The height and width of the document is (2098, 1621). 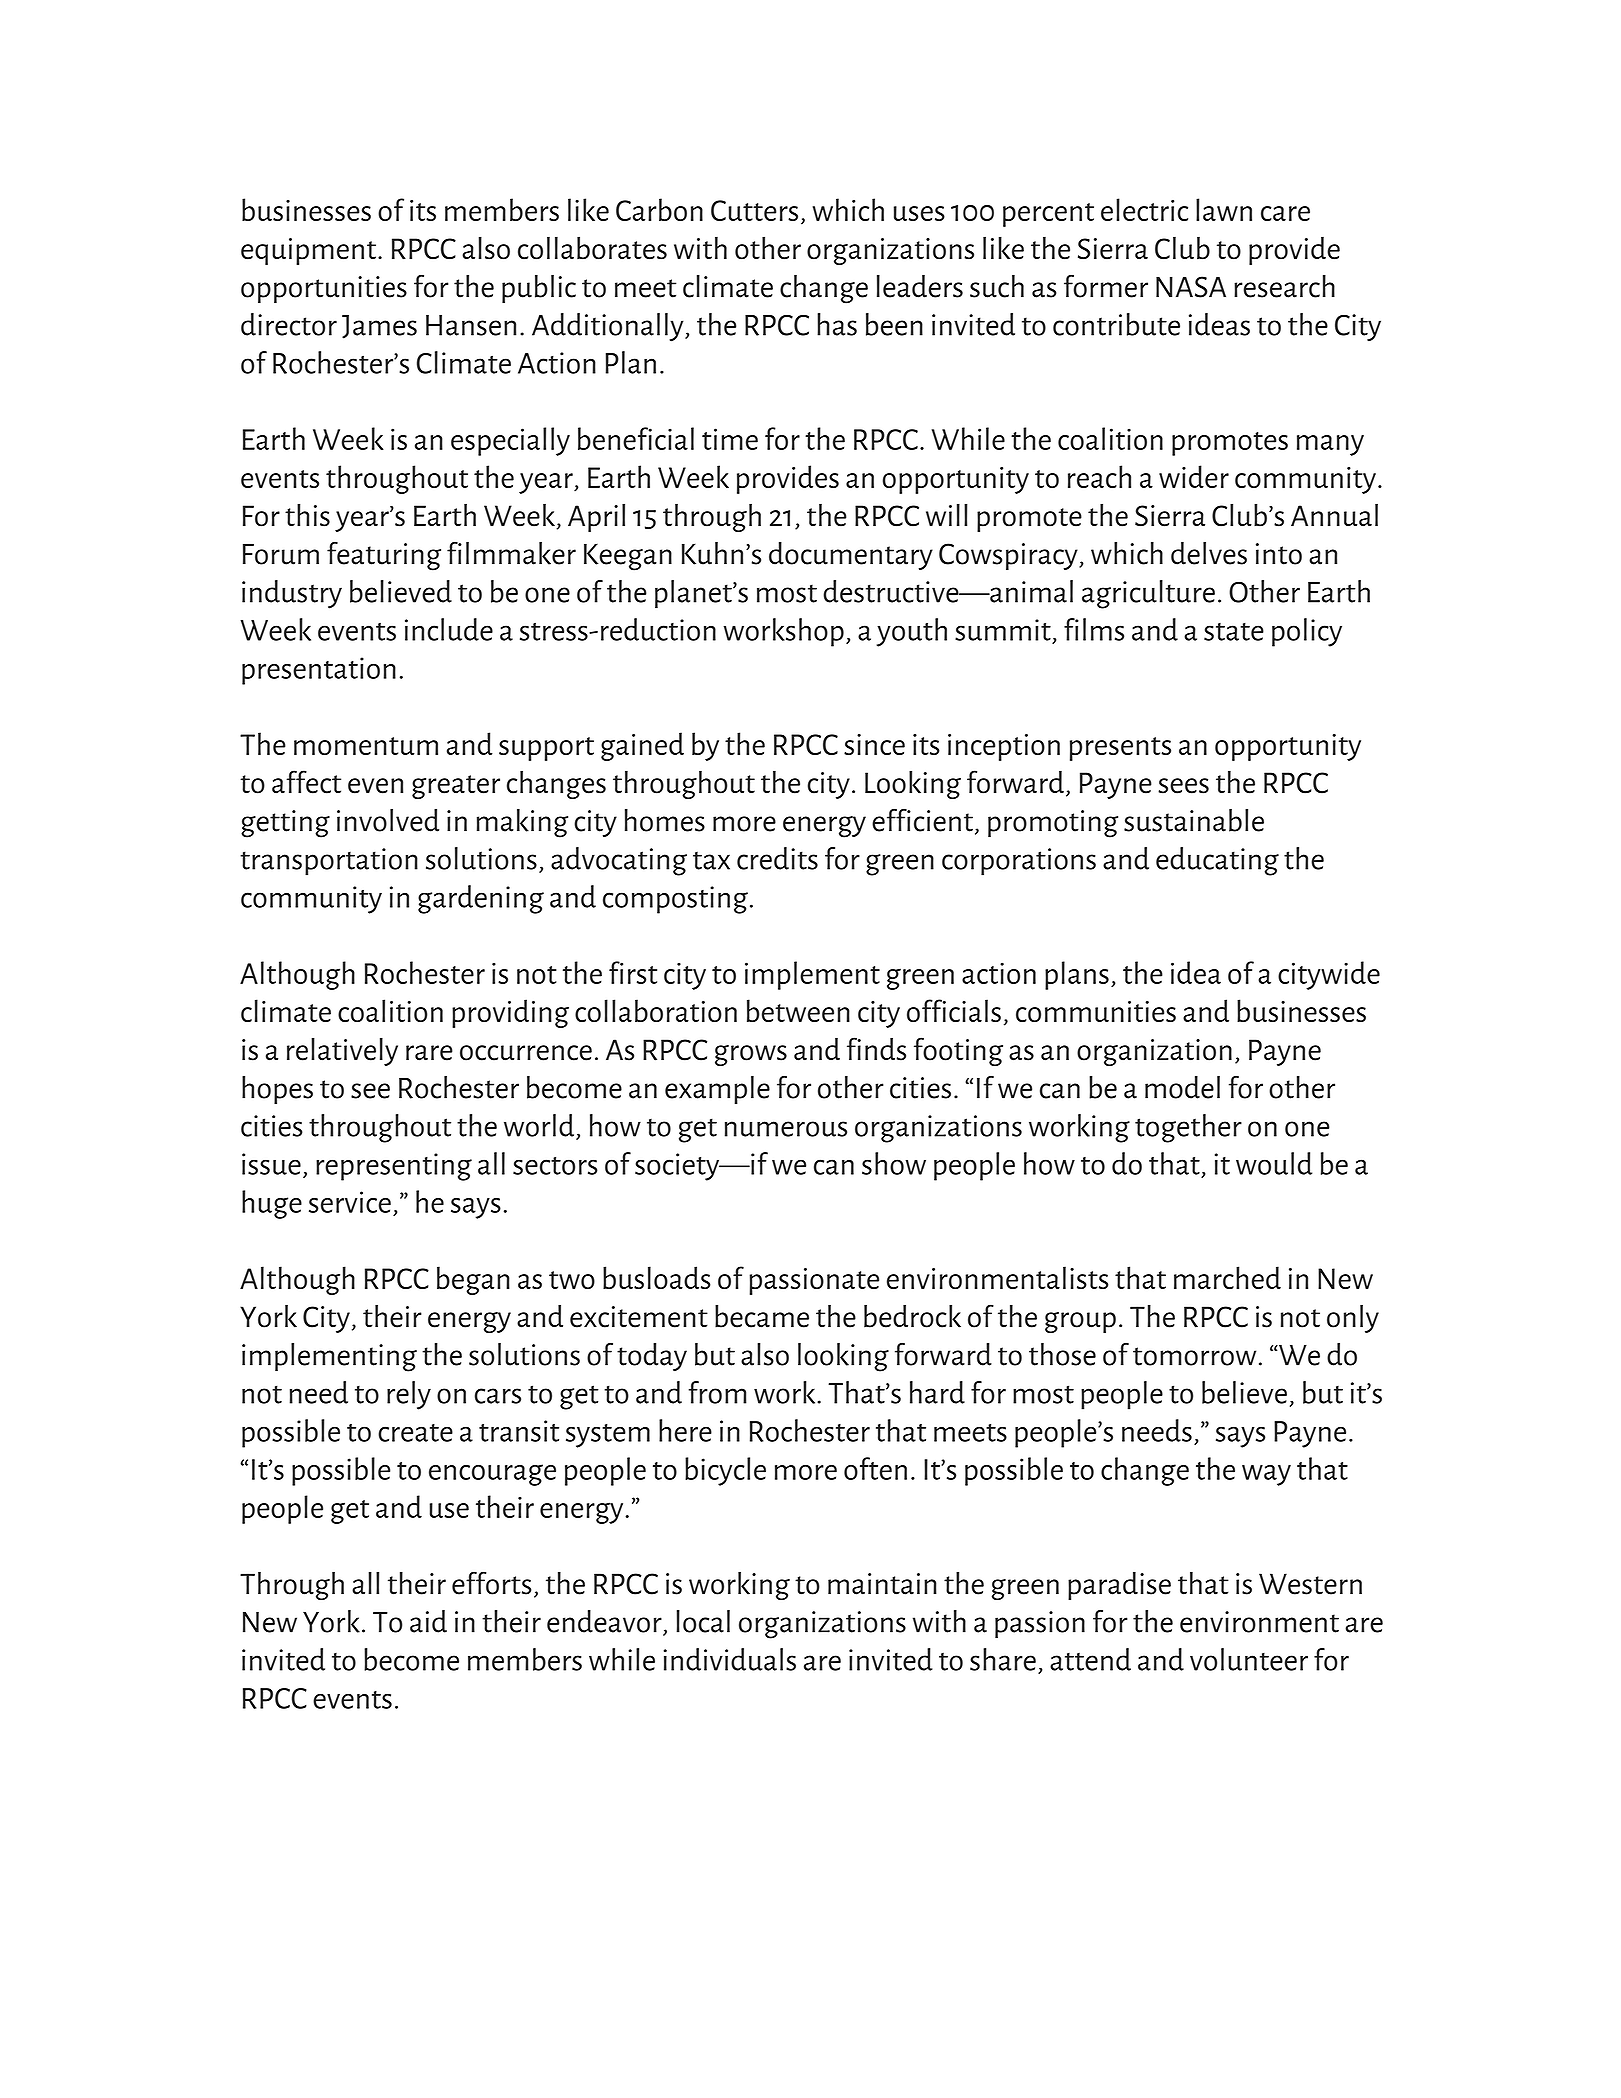 I want to click on NASA, so click(x=1191, y=287).
